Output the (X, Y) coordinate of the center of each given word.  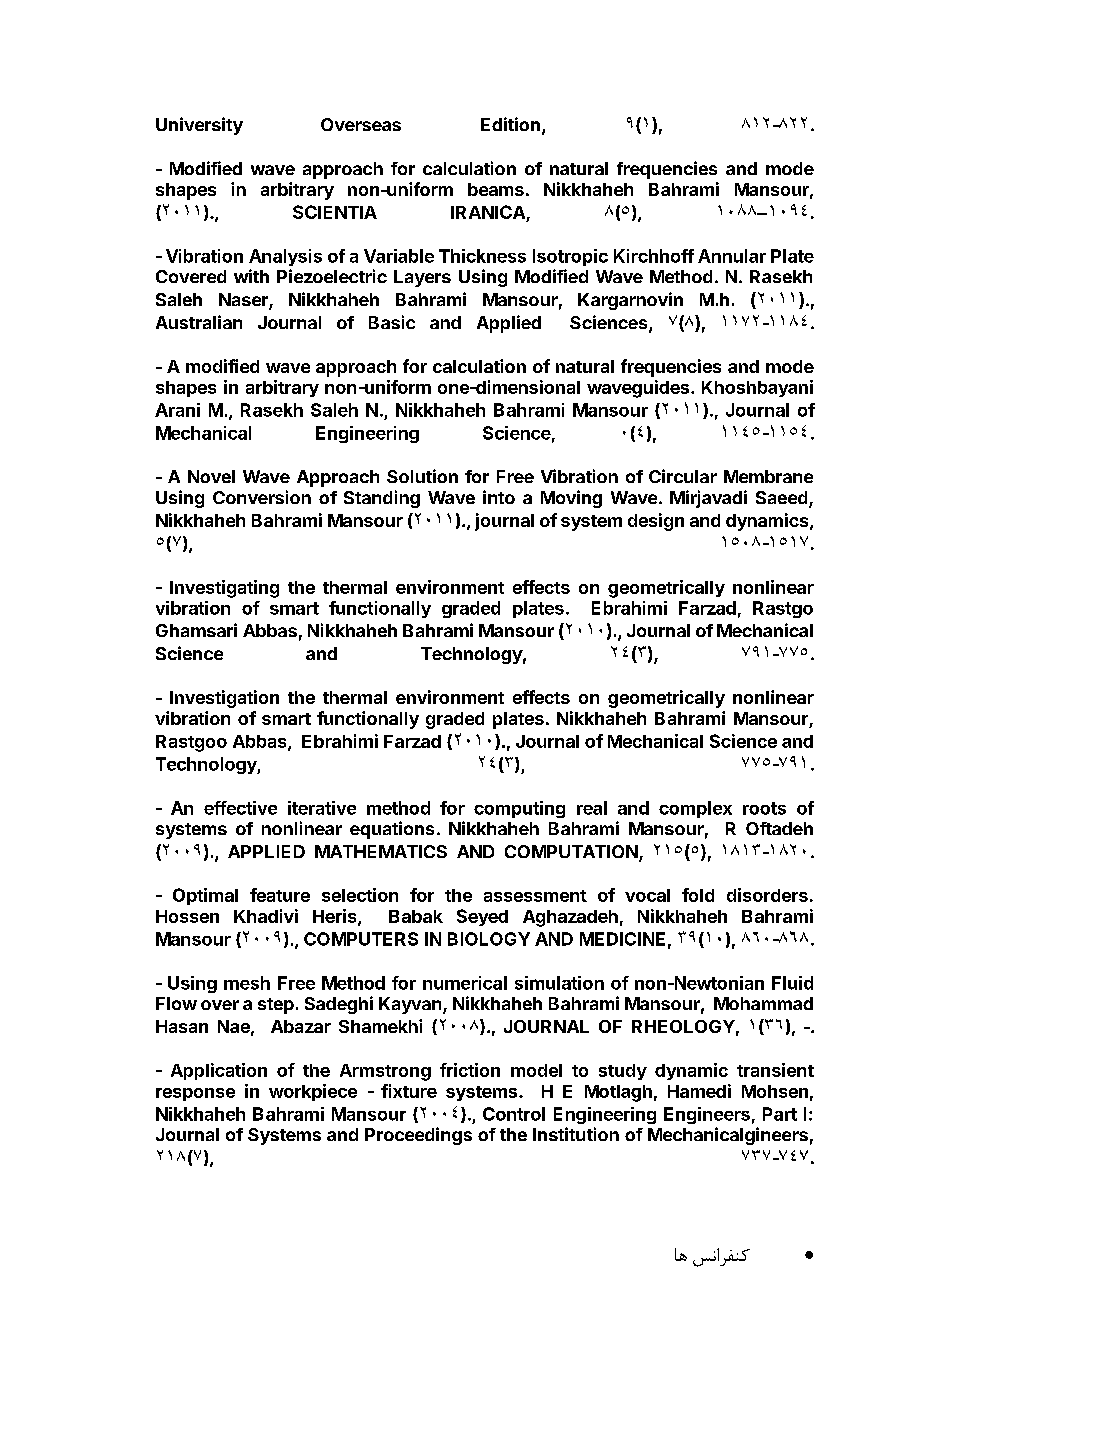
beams (496, 189)
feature (280, 895)
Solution (422, 476)
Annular (732, 256)
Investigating (224, 589)
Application (219, 1071)
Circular (683, 476)
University (199, 126)
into (499, 497)
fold (698, 895)
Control (514, 1114)
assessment (535, 896)
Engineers (707, 1115)
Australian (199, 322)
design (656, 522)
